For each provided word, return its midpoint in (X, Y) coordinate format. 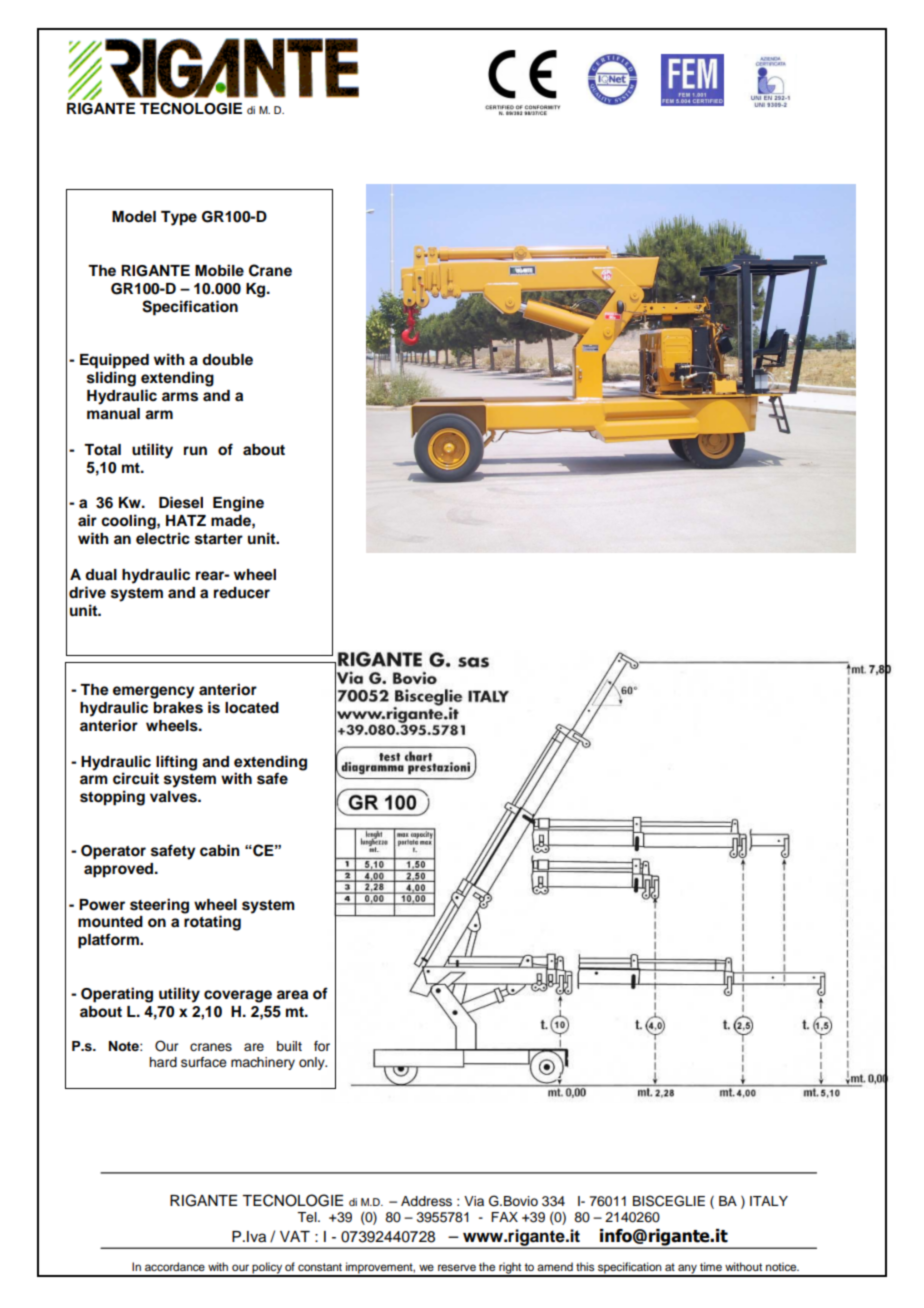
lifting (176, 763)
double (227, 360)
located (252, 708)
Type (179, 218)
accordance (175, 1266)
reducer (242, 593)
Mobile (219, 270)
